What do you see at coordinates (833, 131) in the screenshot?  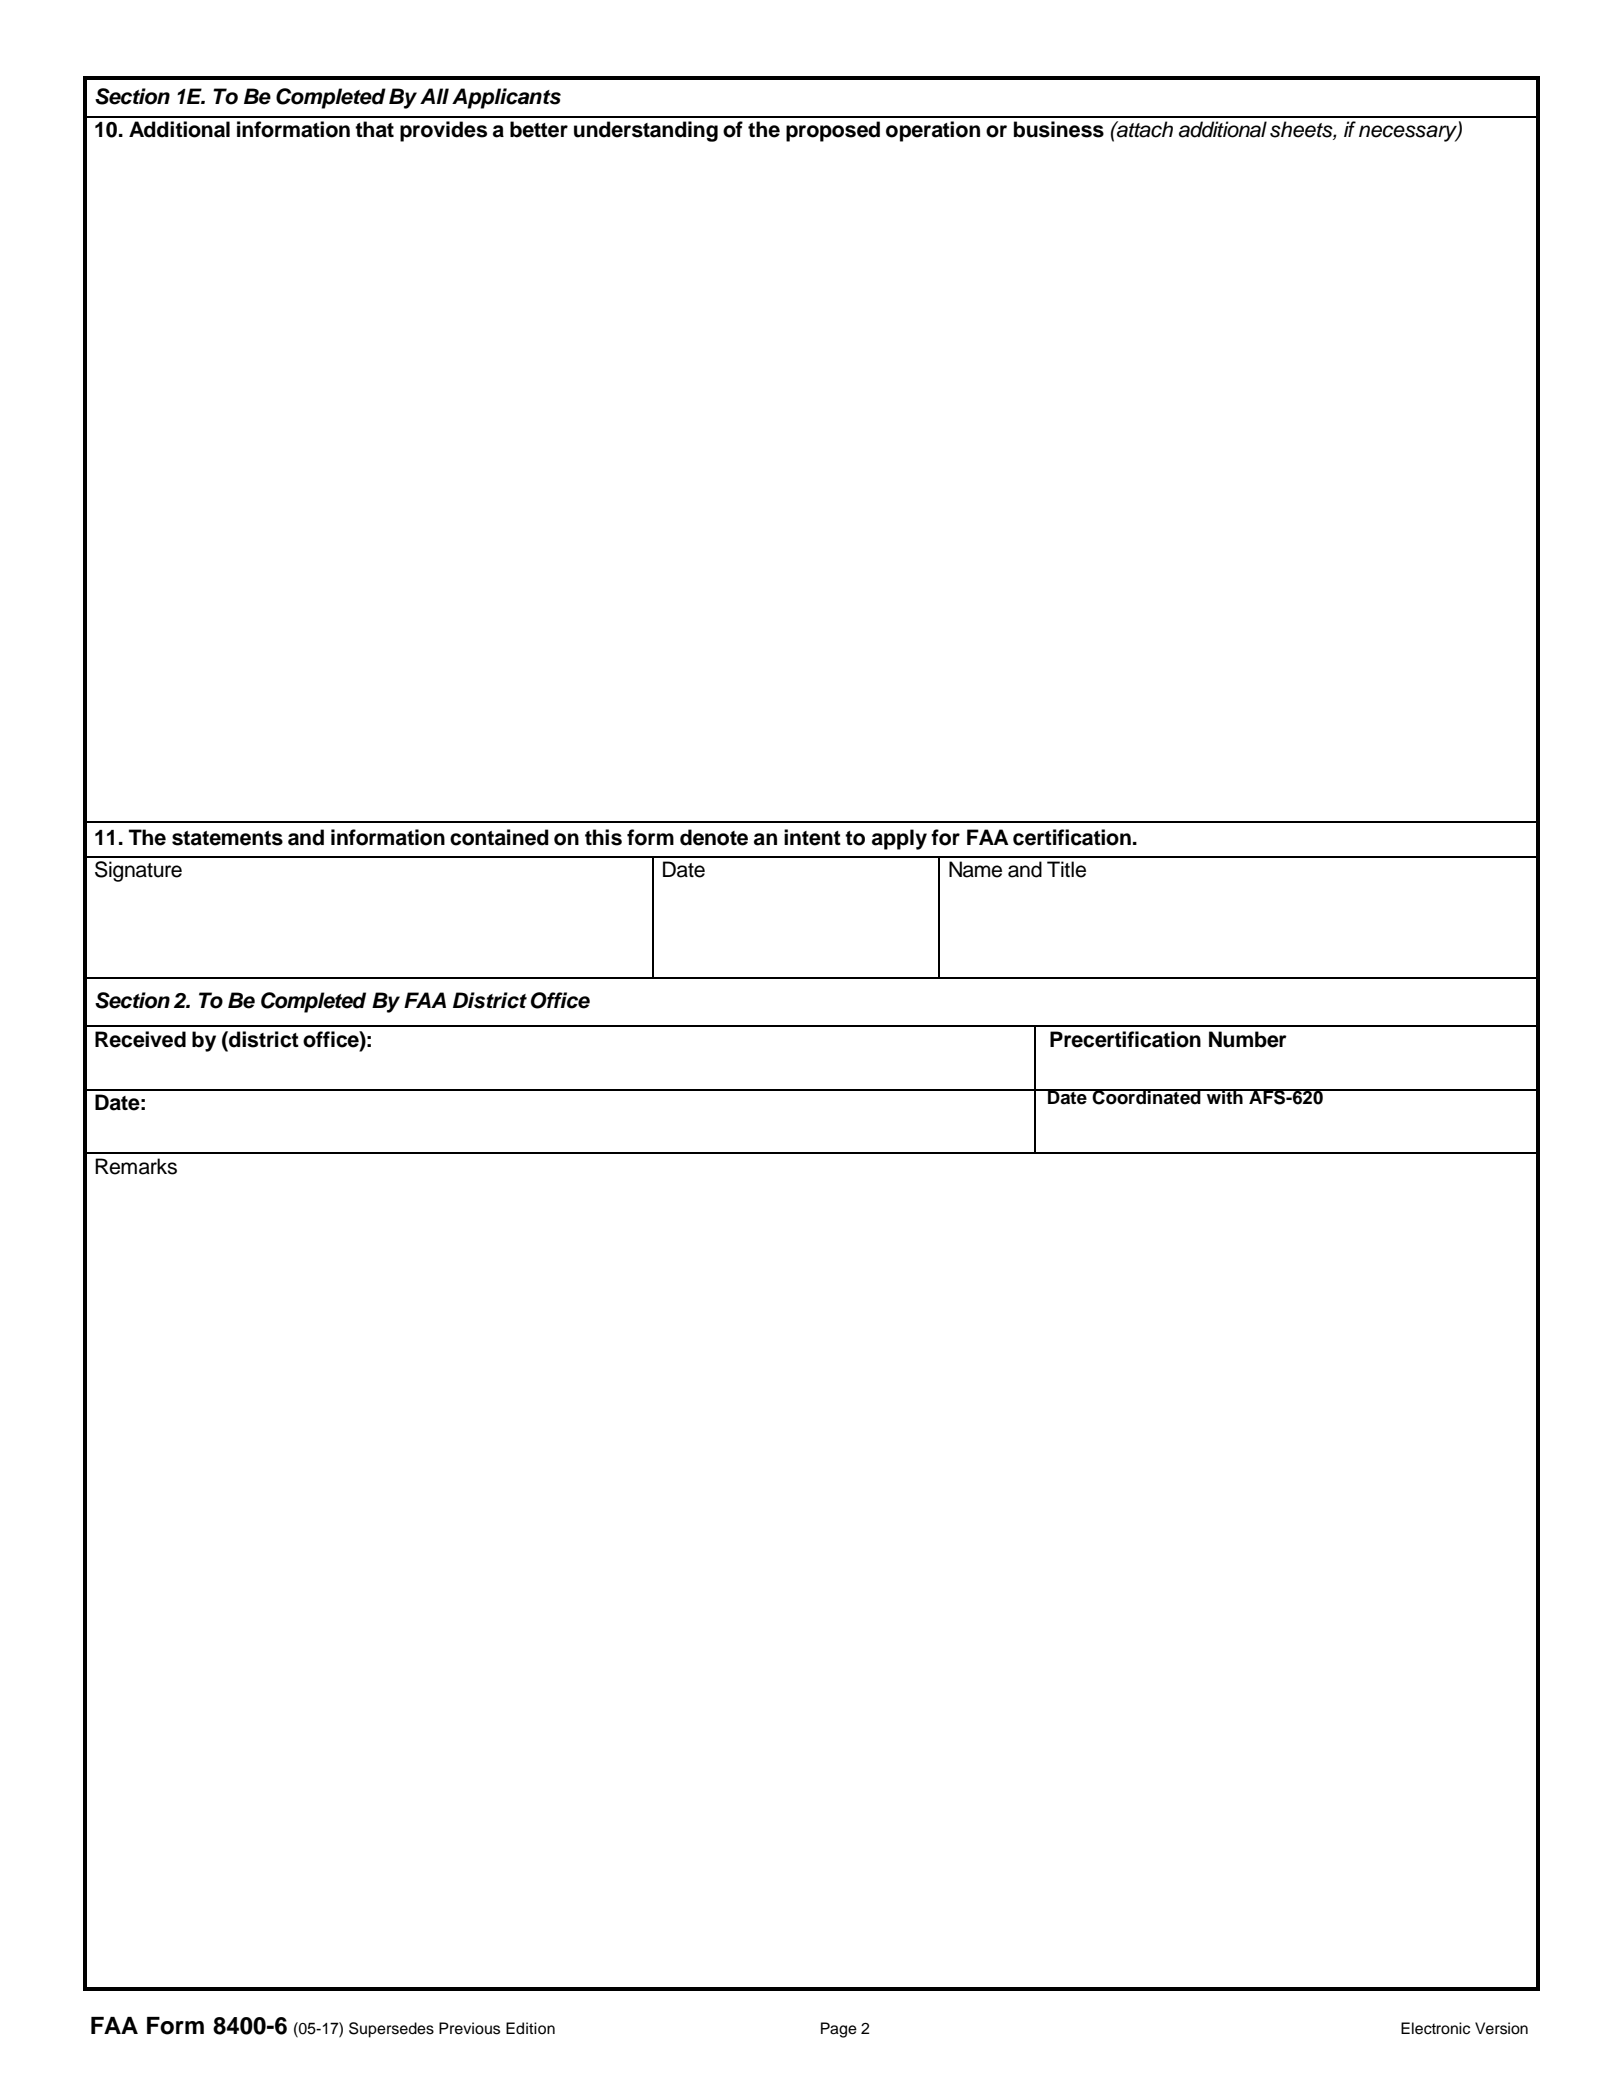 I see `proposed` at bounding box center [833, 131].
